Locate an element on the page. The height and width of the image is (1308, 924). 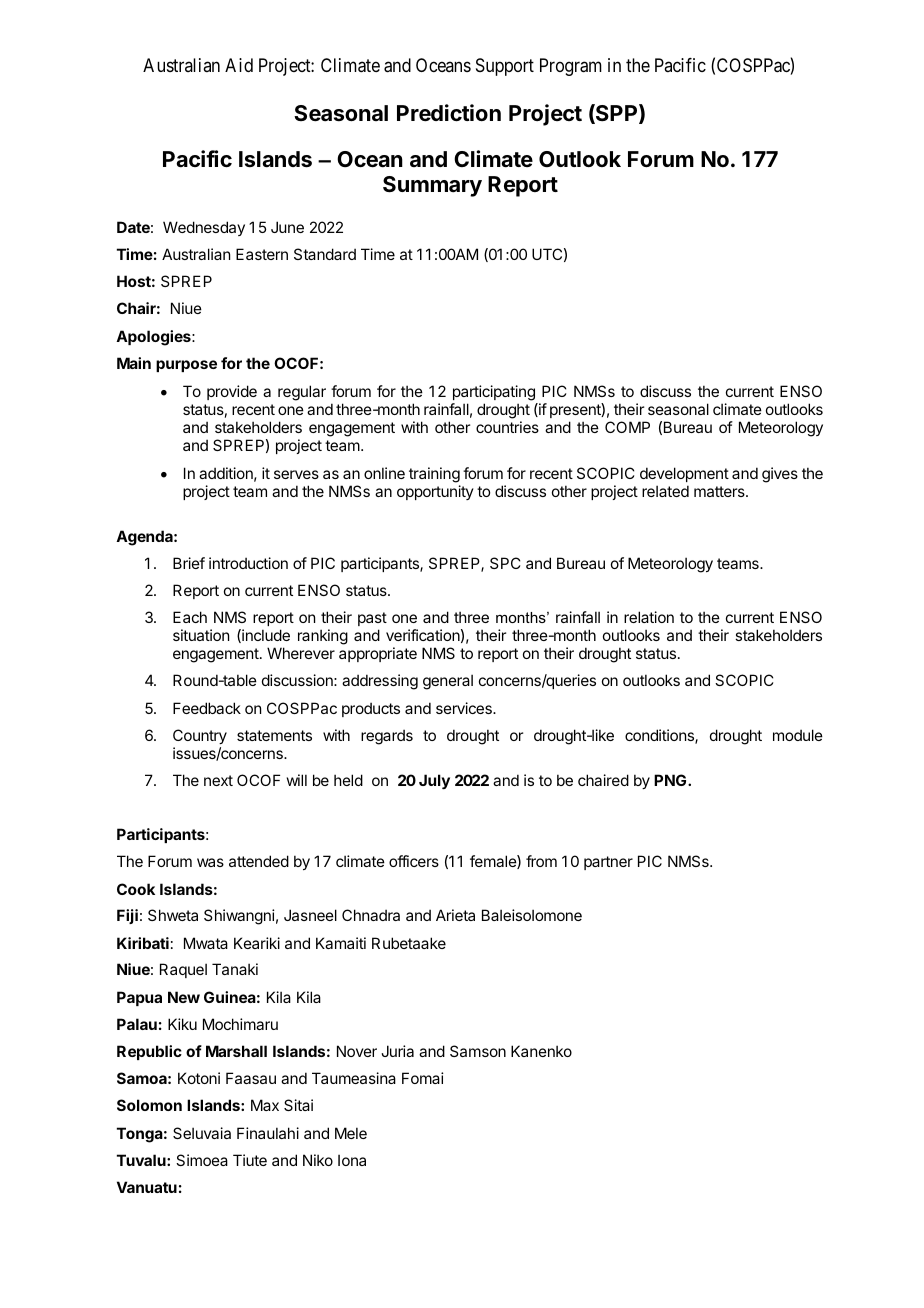
training is located at coordinates (434, 475).
